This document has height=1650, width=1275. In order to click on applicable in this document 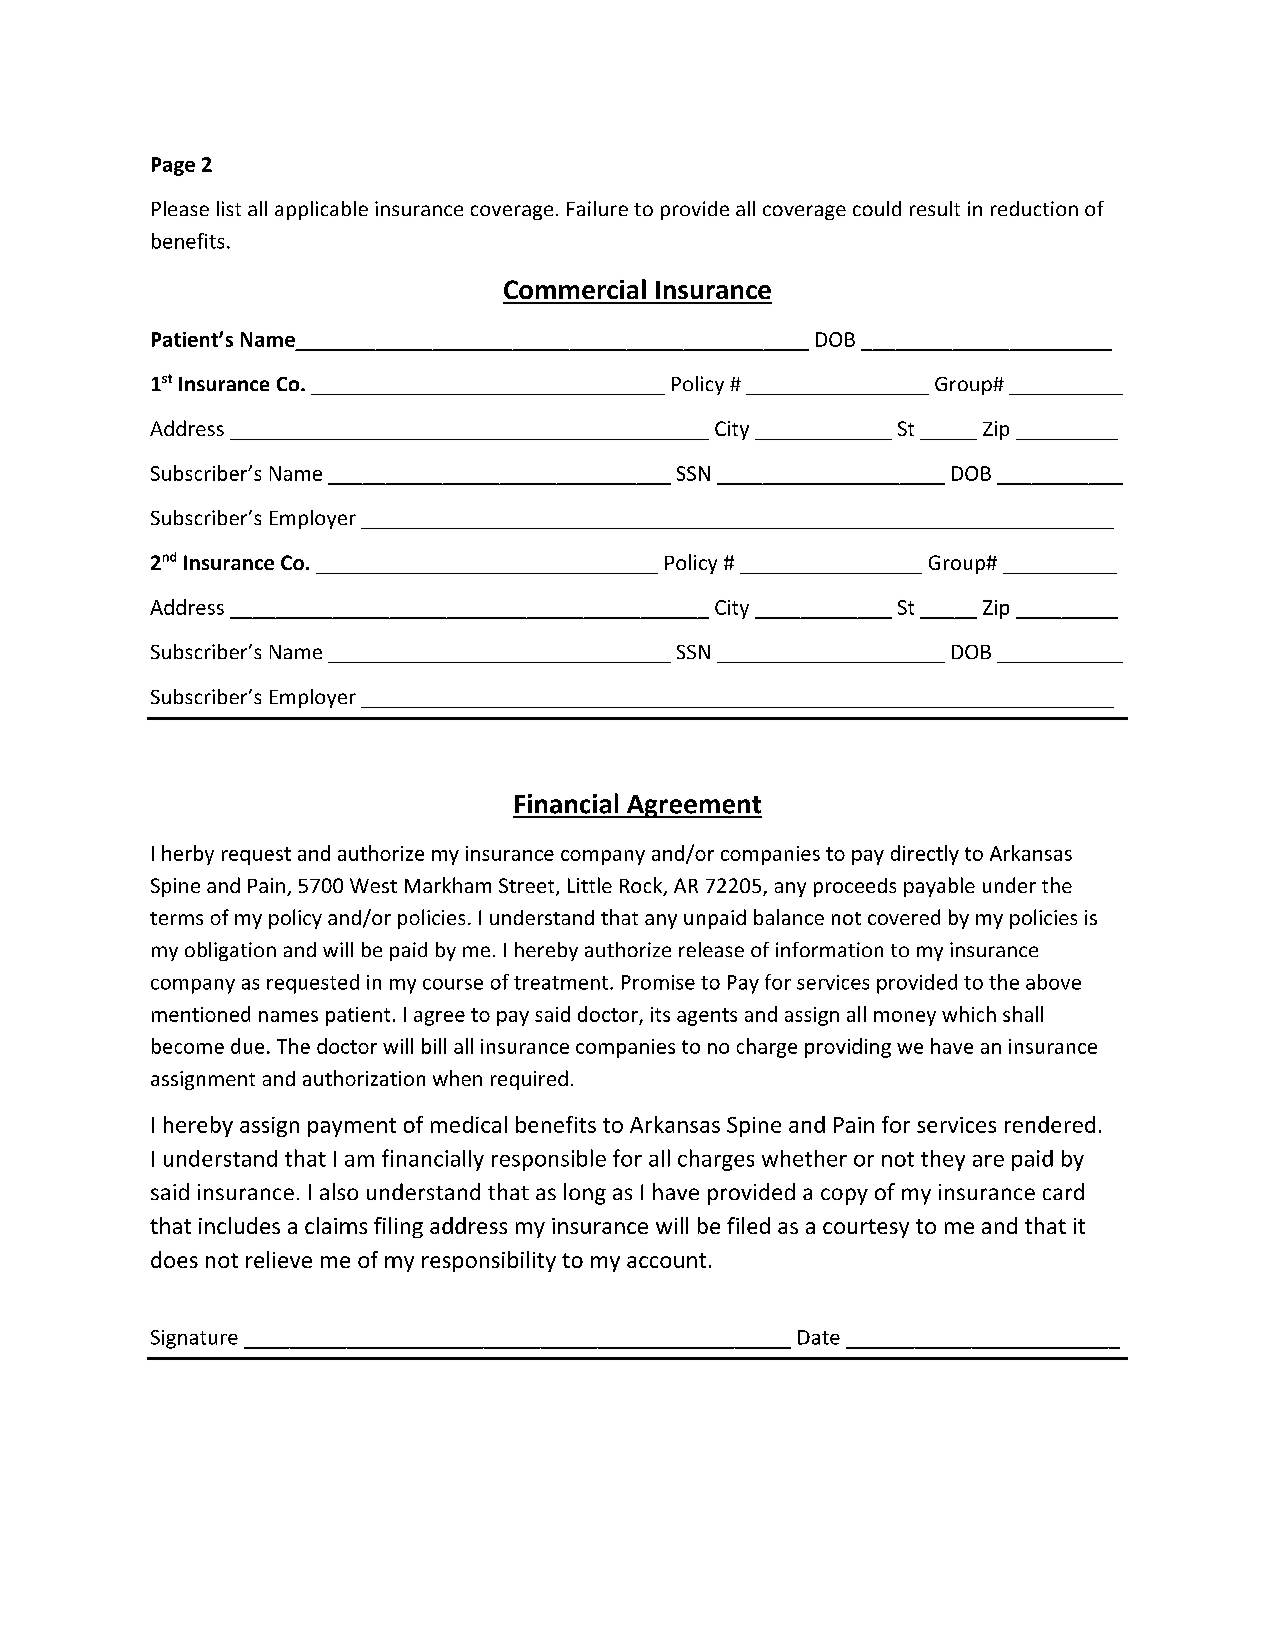, I will do `click(321, 210)`.
